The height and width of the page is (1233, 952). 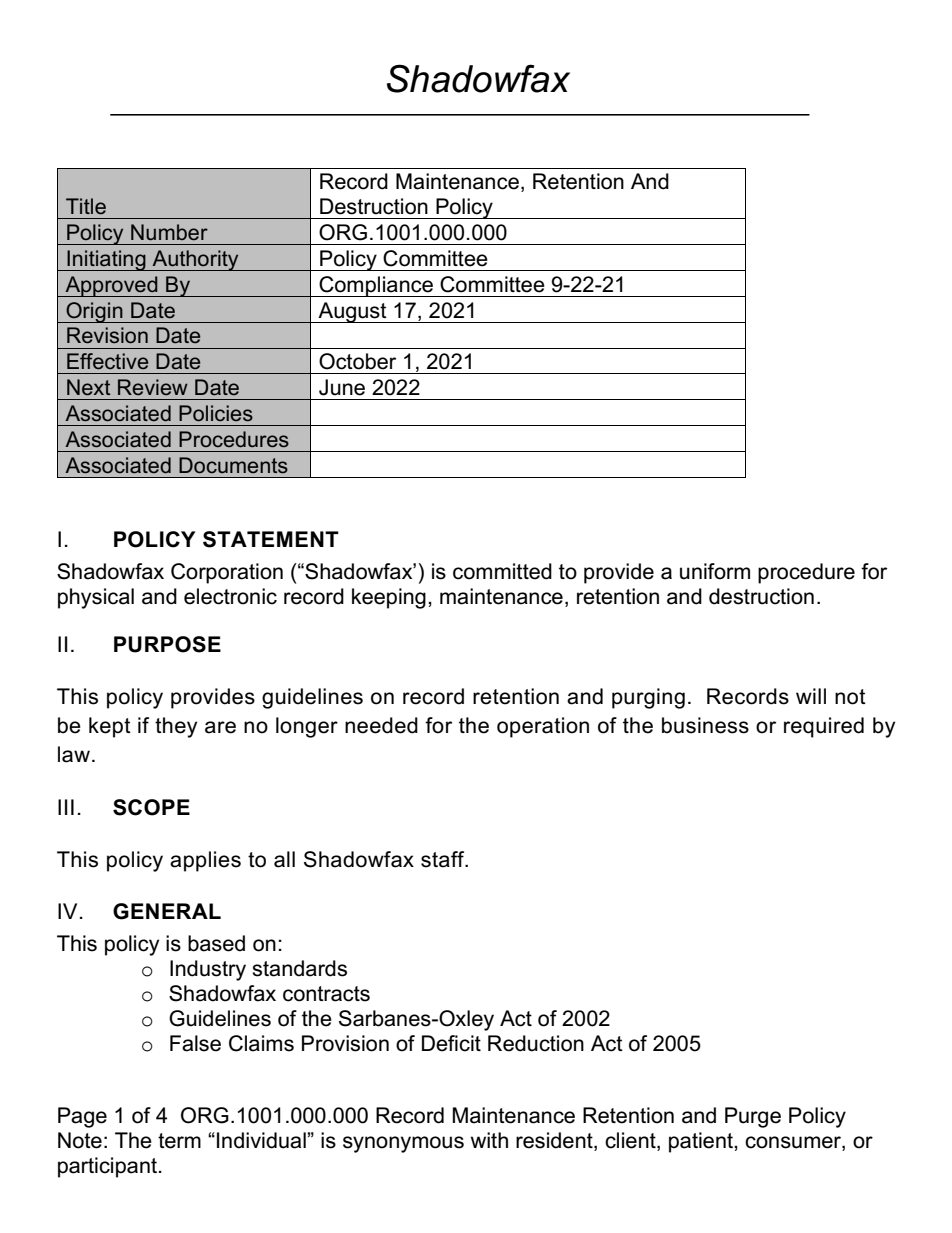 I want to click on business, so click(x=705, y=725).
